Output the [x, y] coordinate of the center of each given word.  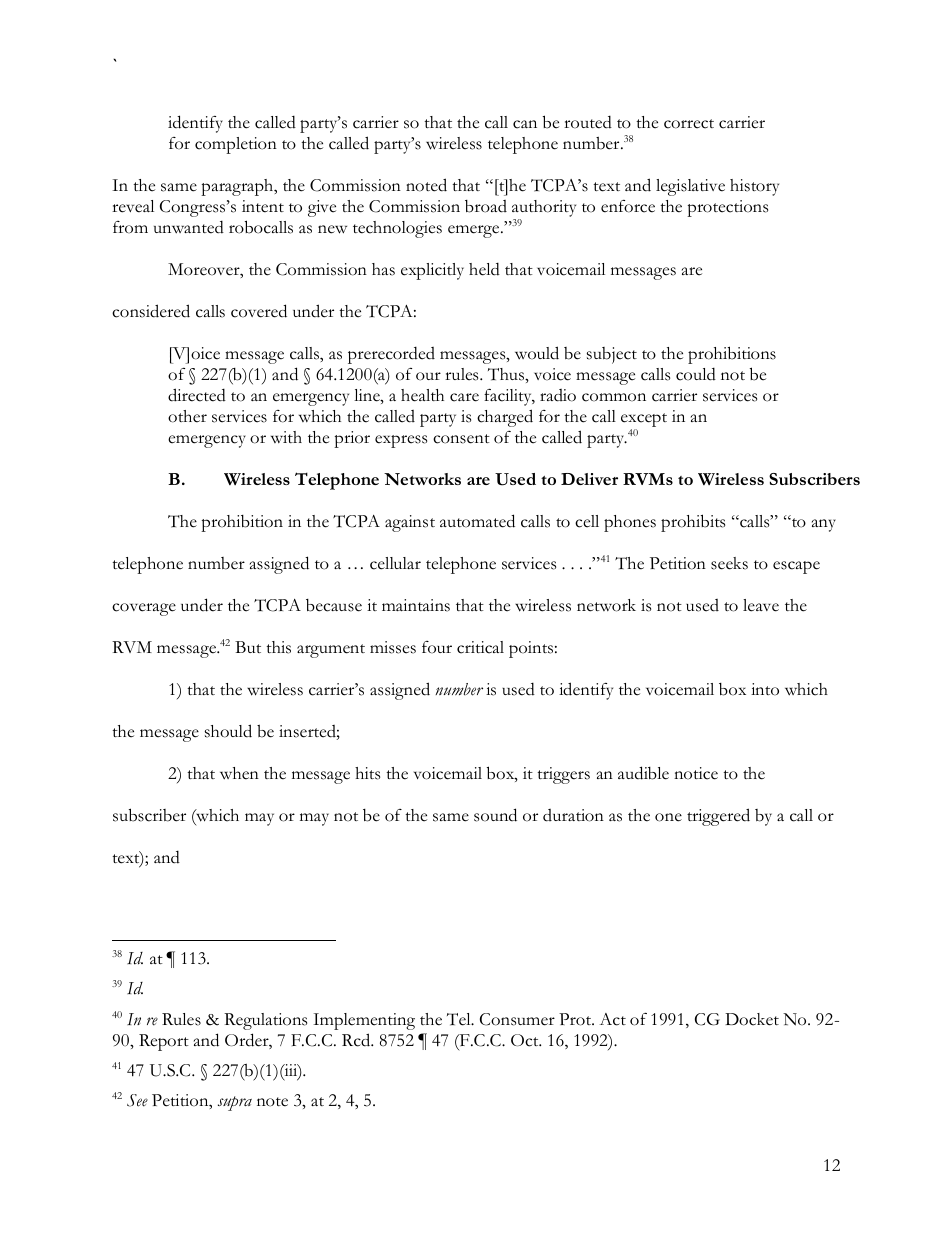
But [248, 647]
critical [480, 647]
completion [236, 145]
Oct [526, 1040]
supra [235, 1103]
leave [761, 605]
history [754, 187]
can [525, 124]
